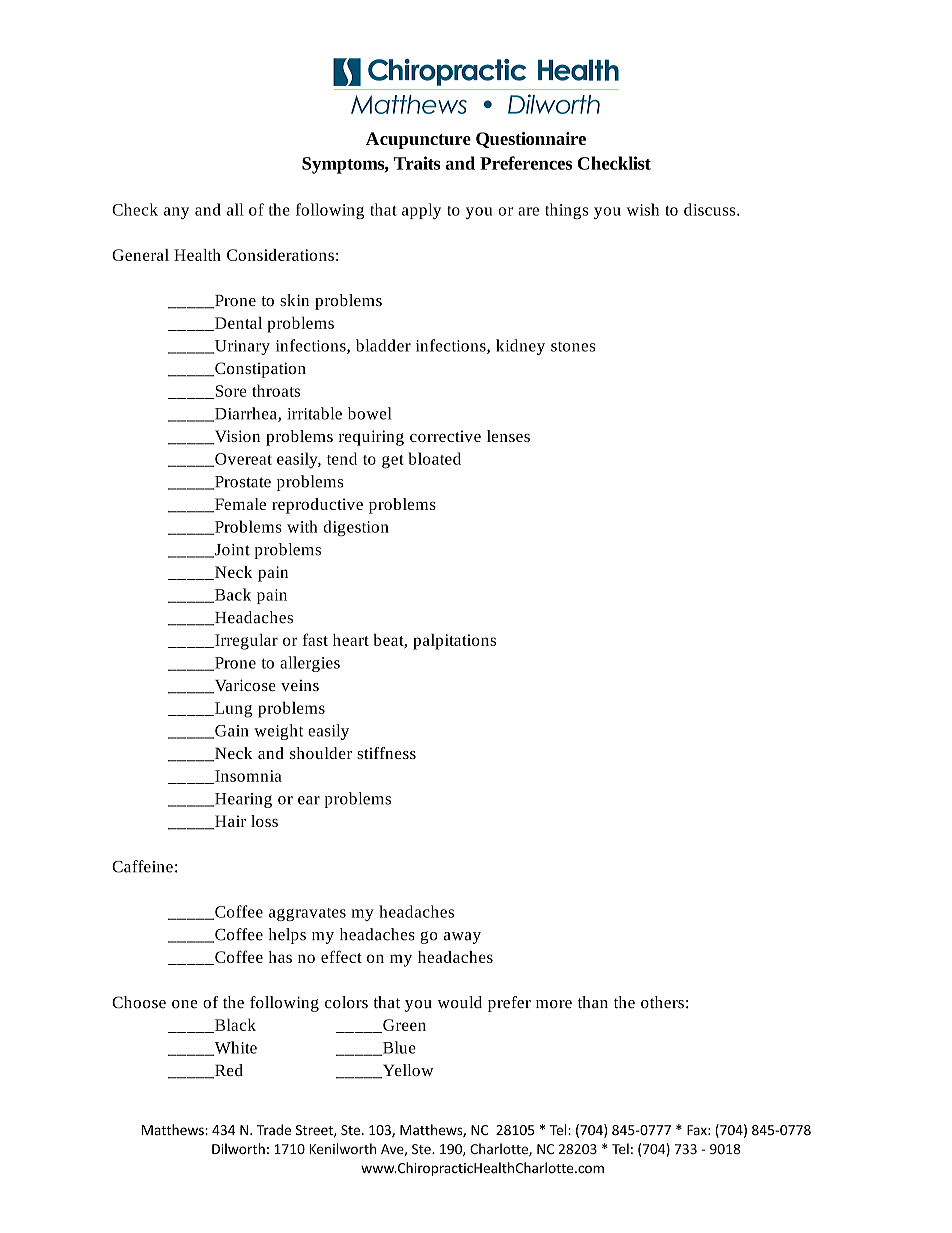  What do you see at coordinates (176, 213) in the screenshot?
I see `any` at bounding box center [176, 213].
